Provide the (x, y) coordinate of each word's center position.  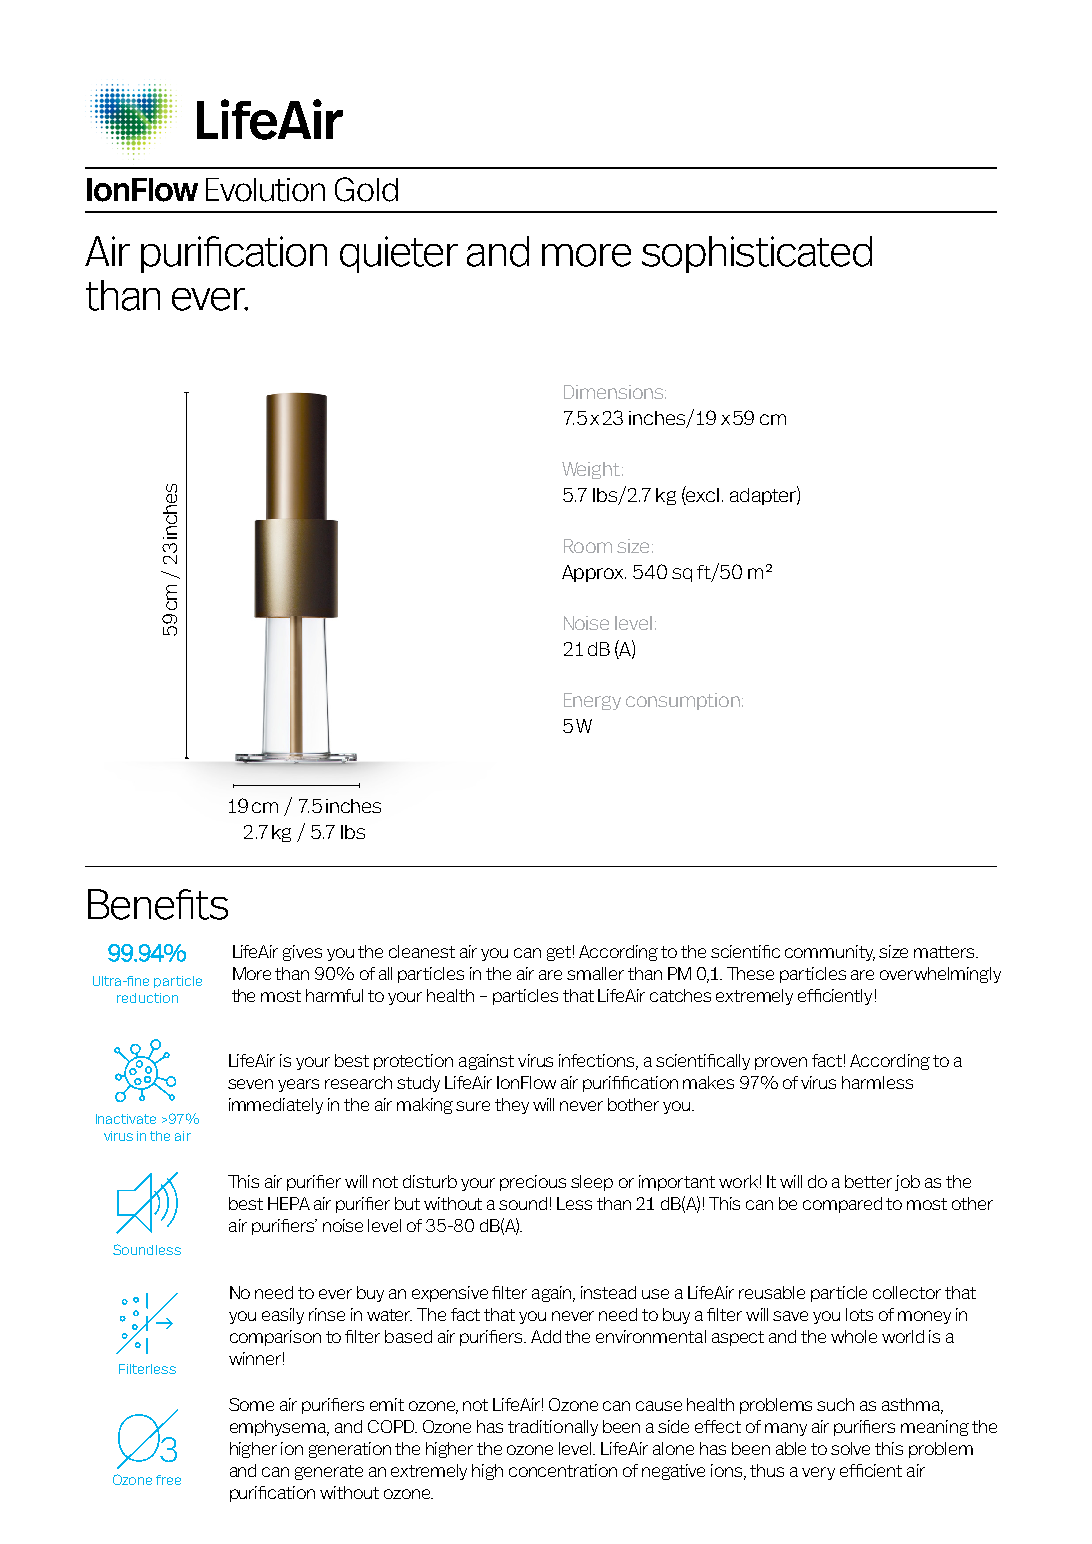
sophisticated (757, 254)
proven (781, 1063)
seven (250, 1084)
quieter (399, 254)
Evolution (265, 190)
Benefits (158, 904)
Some (251, 1404)
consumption (683, 701)
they (512, 1106)
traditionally (553, 1428)
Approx (594, 573)
